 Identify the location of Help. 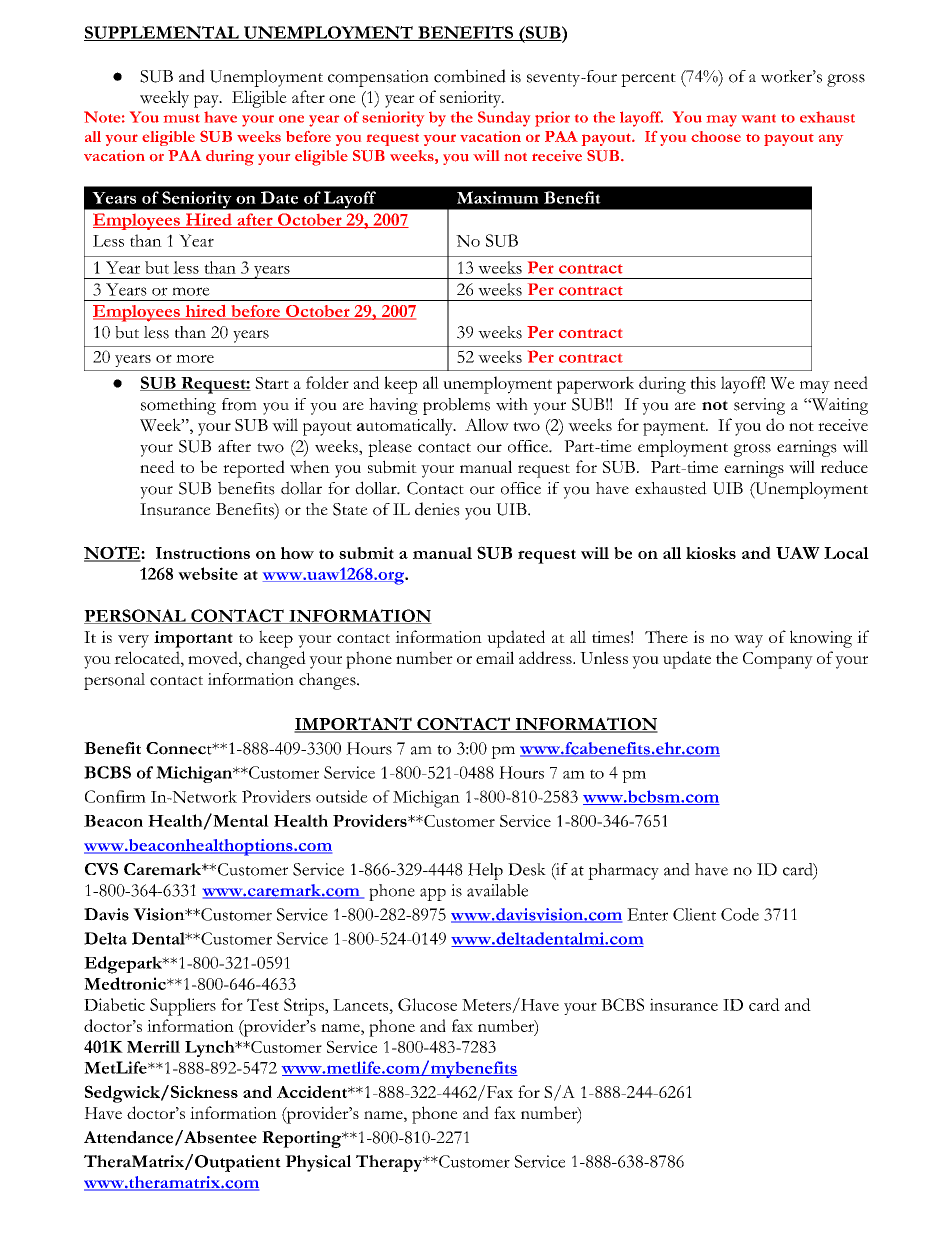
(485, 871).
